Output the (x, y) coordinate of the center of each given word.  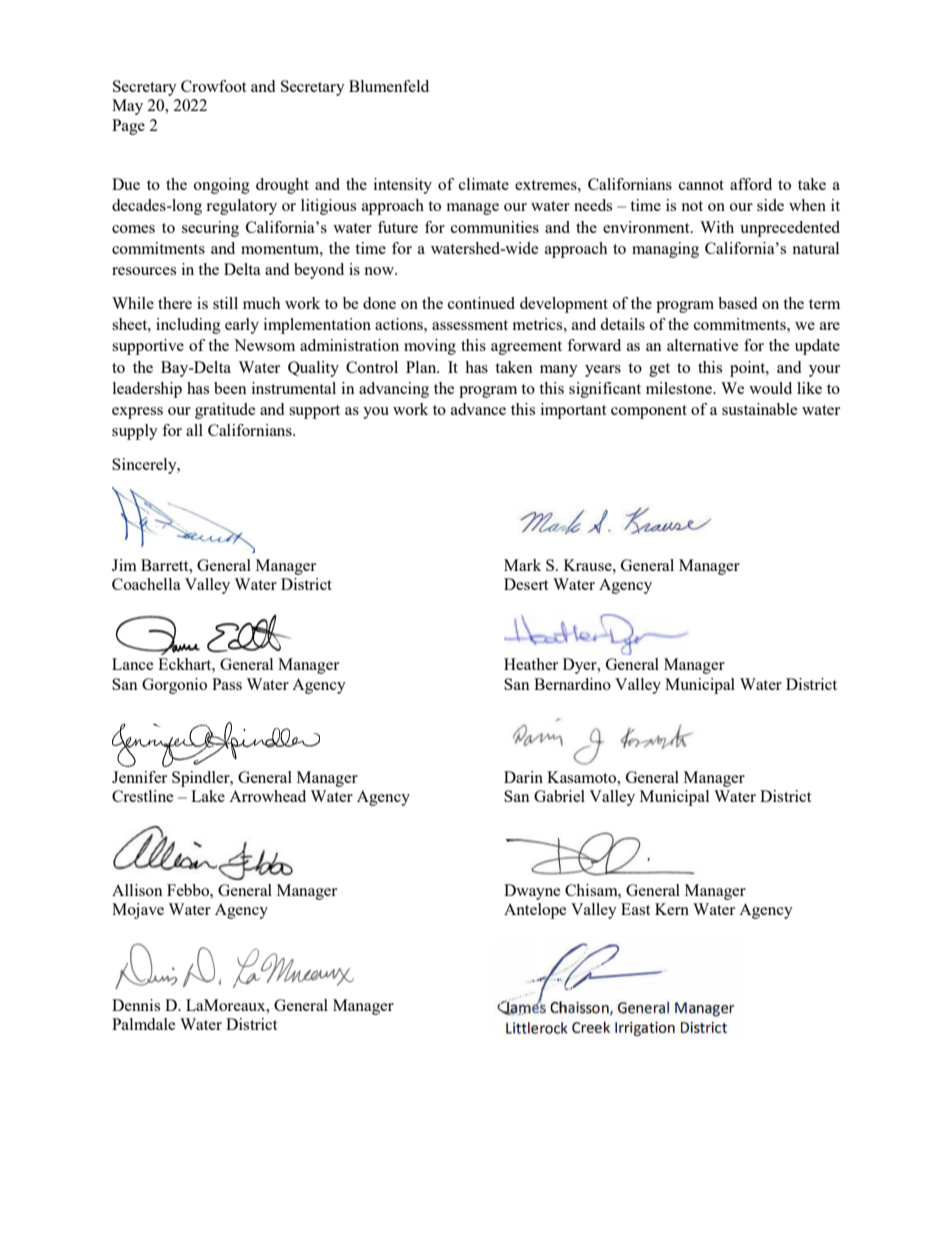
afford (751, 184)
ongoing (222, 186)
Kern (672, 909)
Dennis (136, 1005)
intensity (403, 186)
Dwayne (532, 892)
